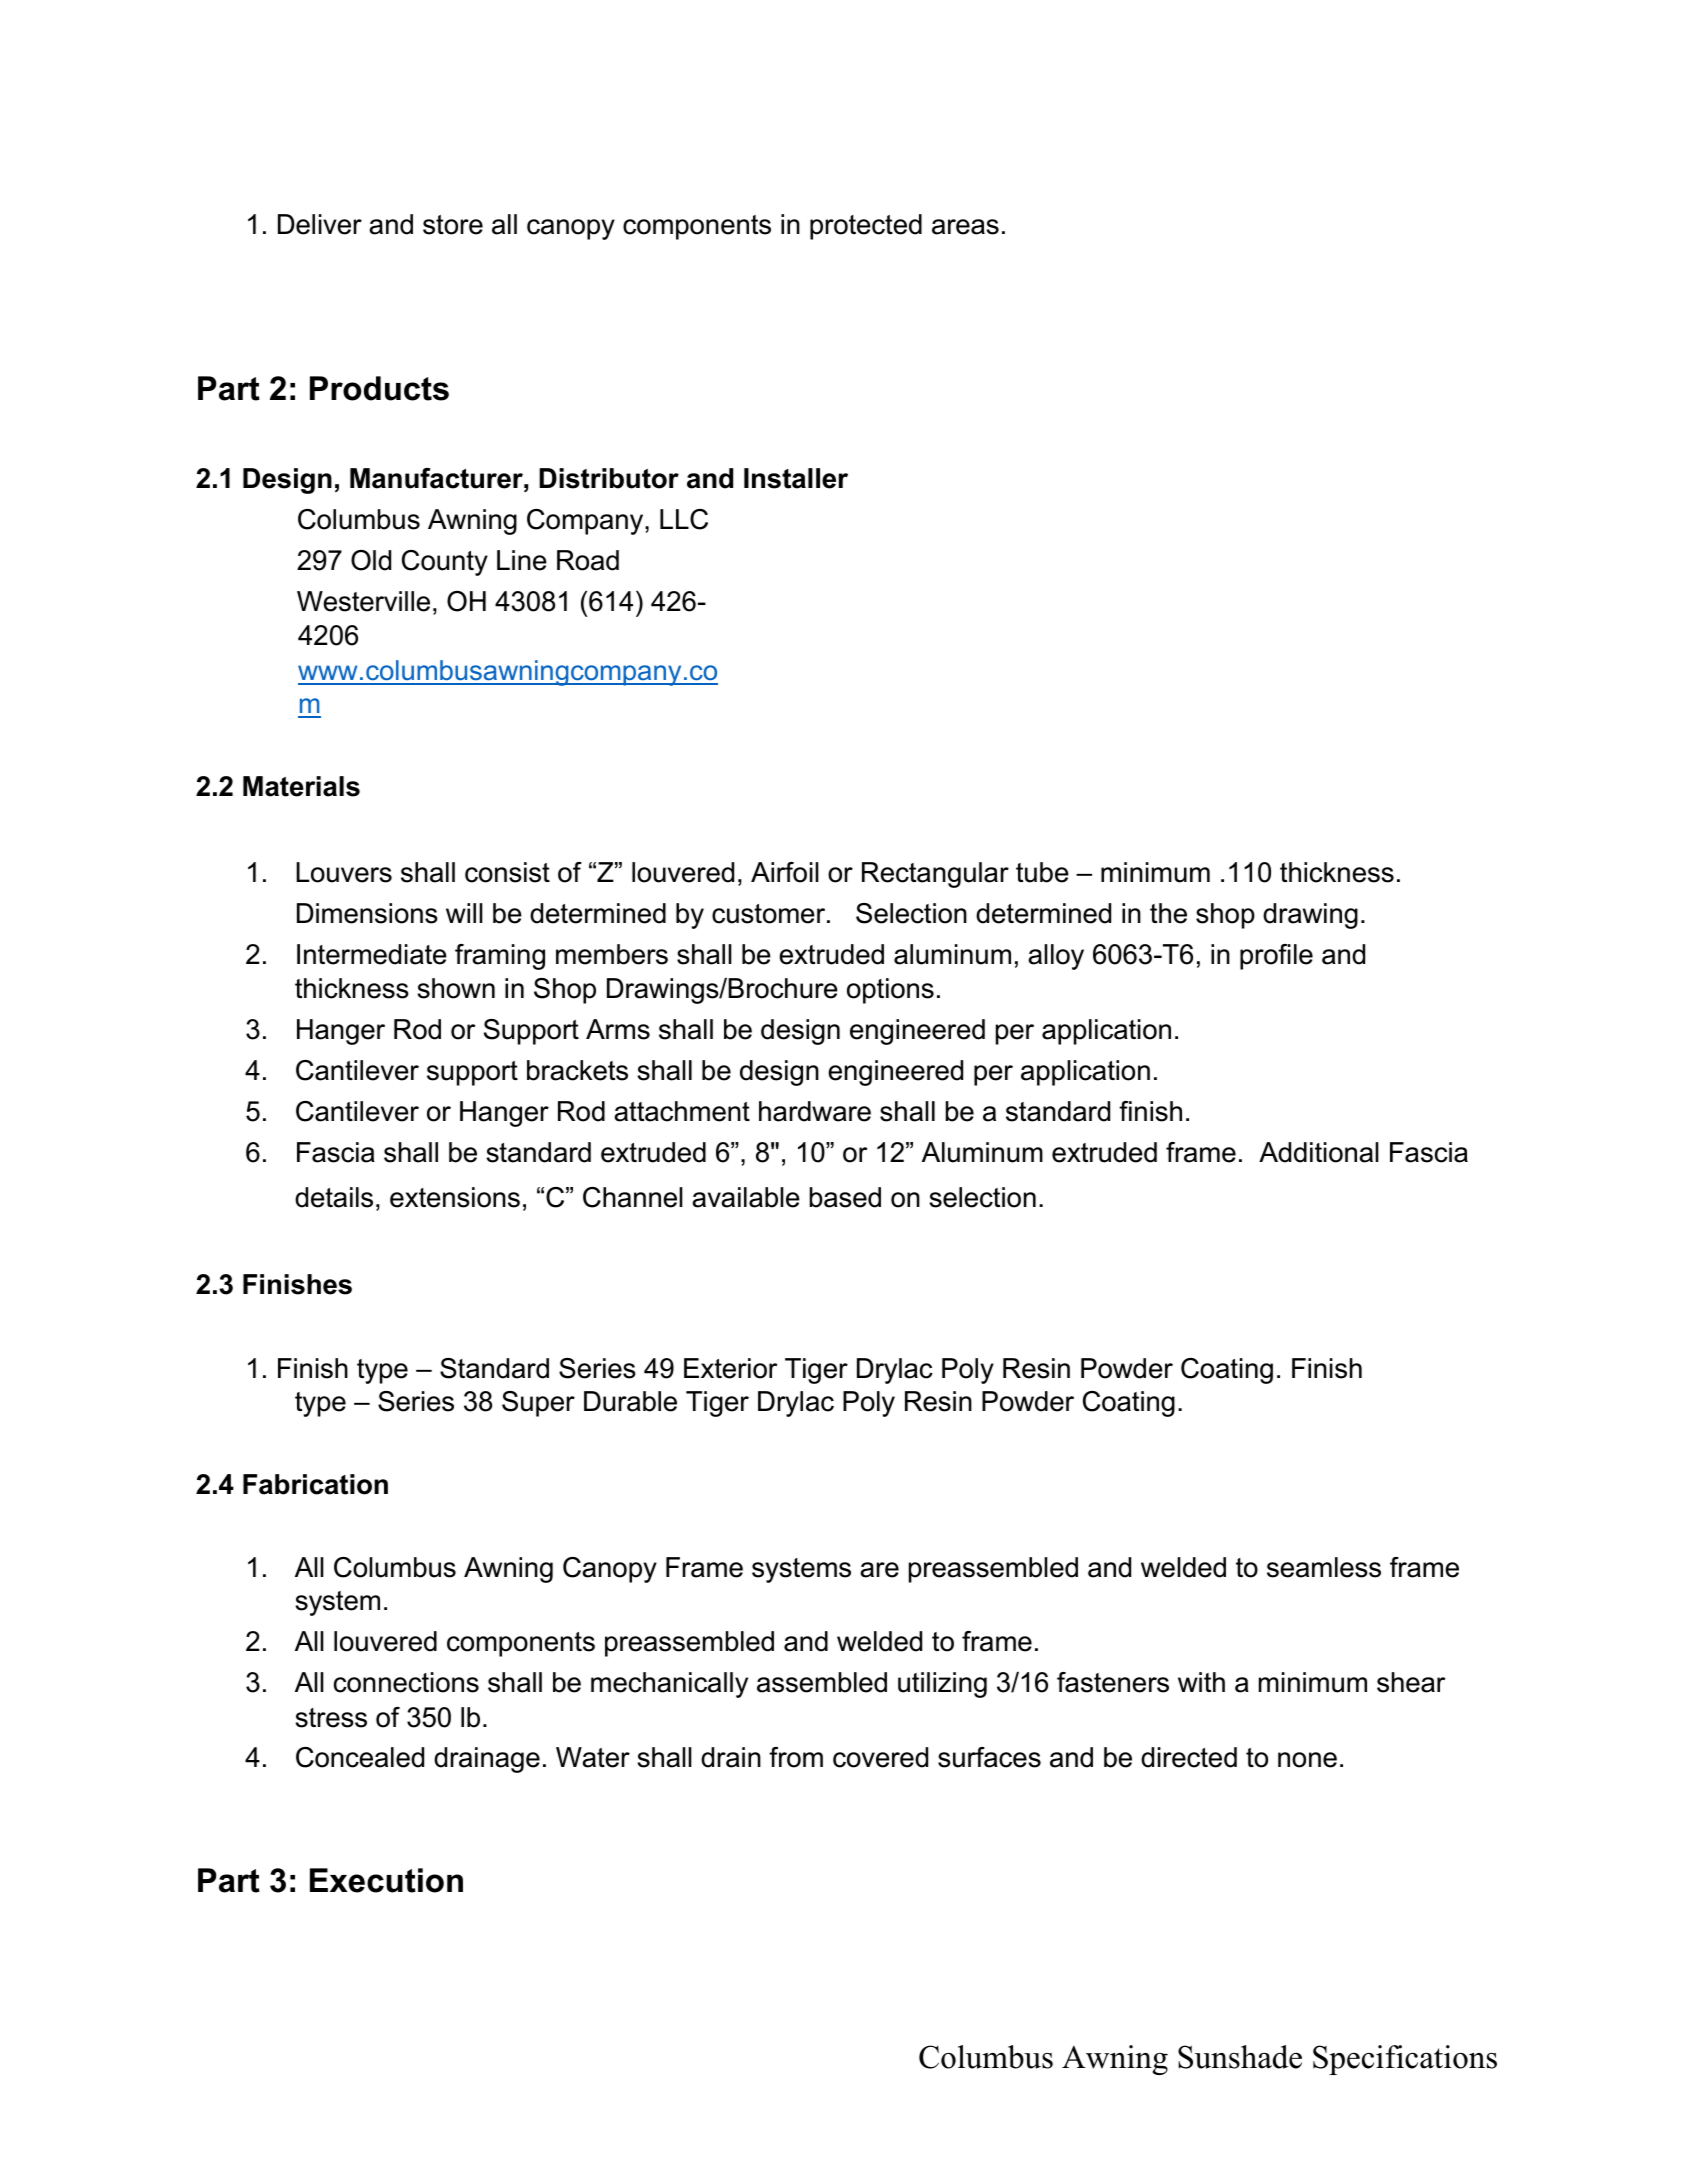 This document has width=1682, height=2177. What do you see at coordinates (1201, 1682) in the document?
I see `with` at bounding box center [1201, 1682].
